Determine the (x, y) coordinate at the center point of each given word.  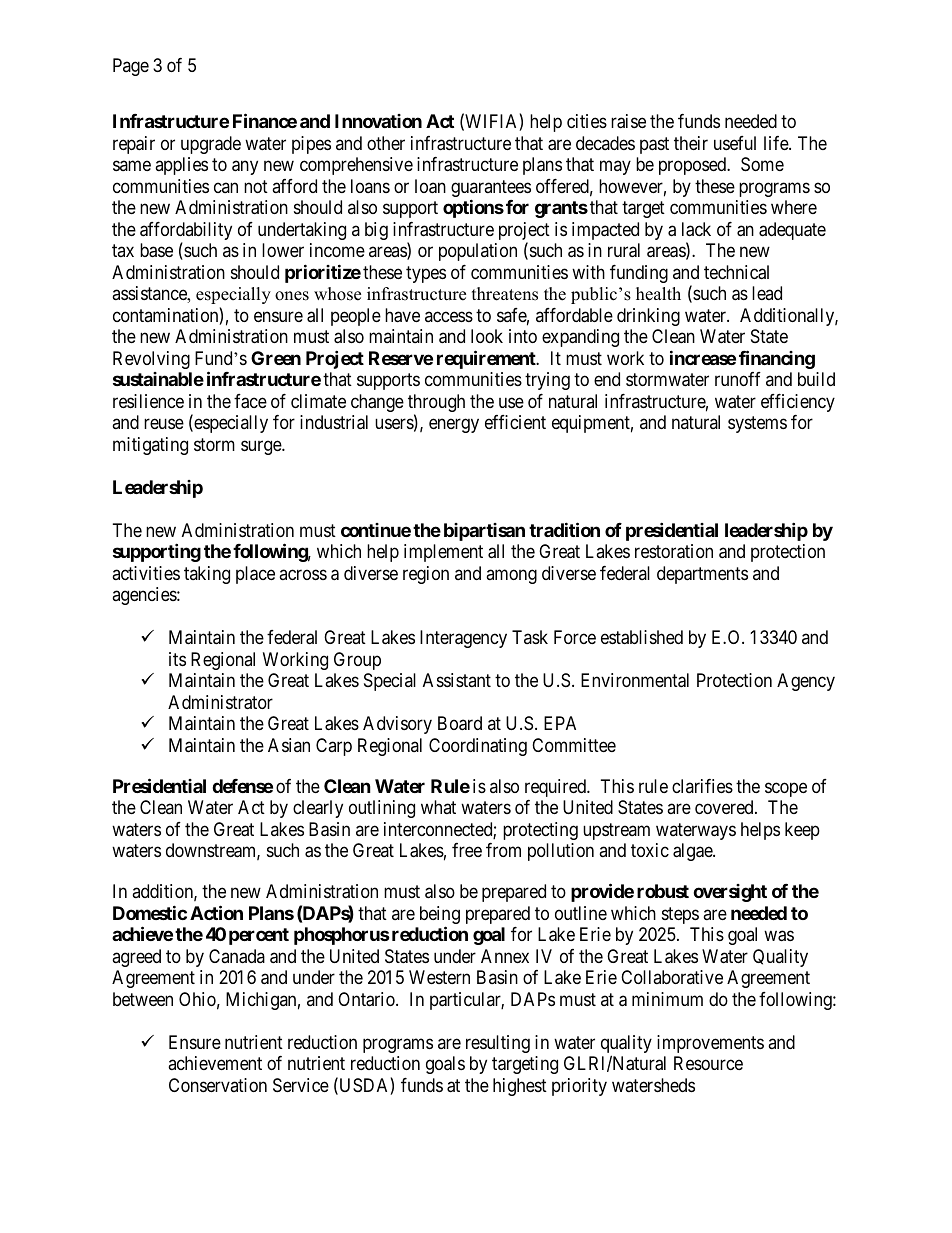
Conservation (218, 1085)
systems (757, 424)
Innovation (378, 121)
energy (454, 426)
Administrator (220, 702)
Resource (708, 1063)
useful (735, 143)
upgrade (211, 145)
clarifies (702, 786)
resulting (498, 1044)
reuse (164, 424)
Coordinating (478, 747)
